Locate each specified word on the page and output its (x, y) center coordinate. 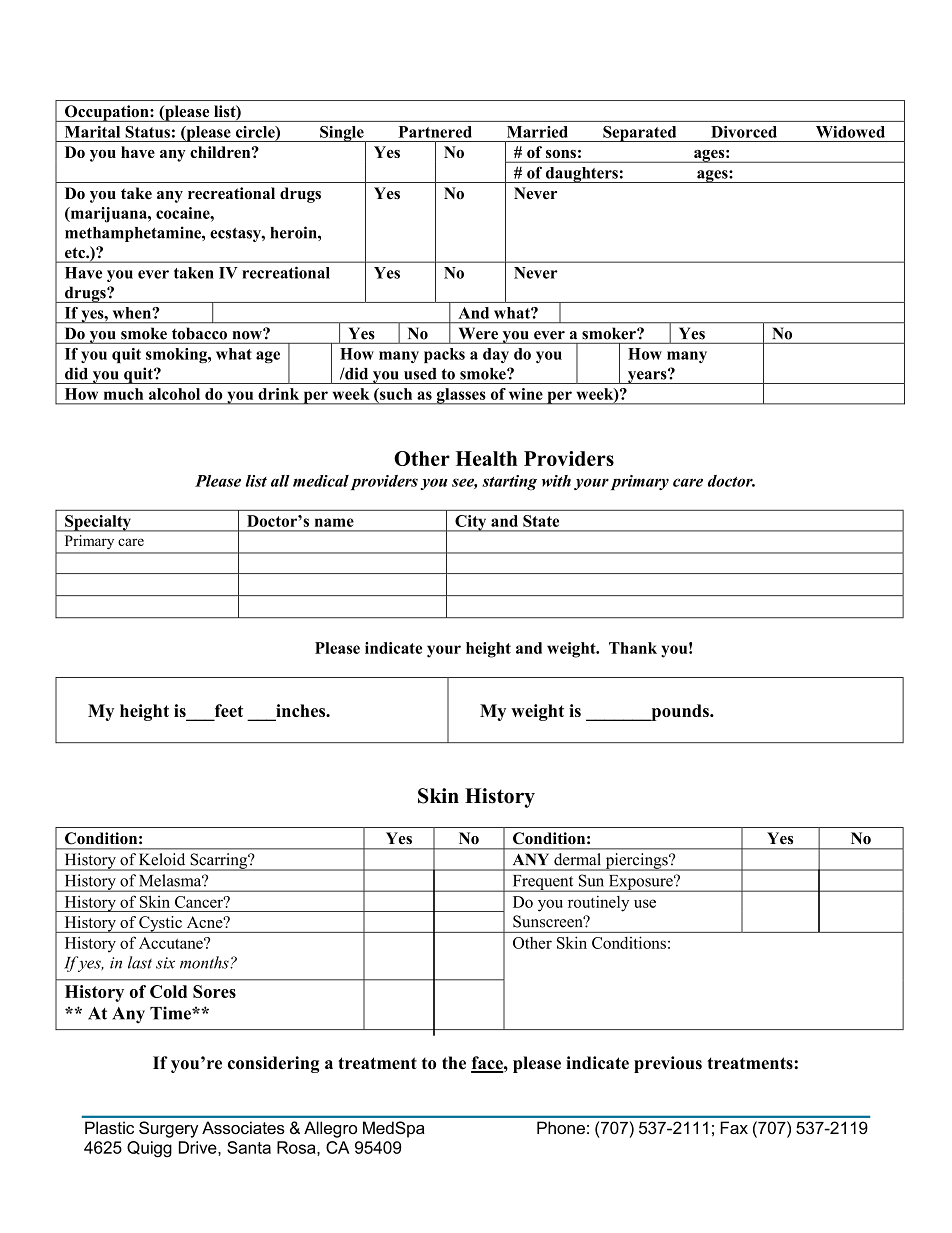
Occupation (107, 113)
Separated (640, 134)
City (471, 523)
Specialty (98, 523)
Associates (243, 1127)
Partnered (435, 132)
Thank (633, 648)
